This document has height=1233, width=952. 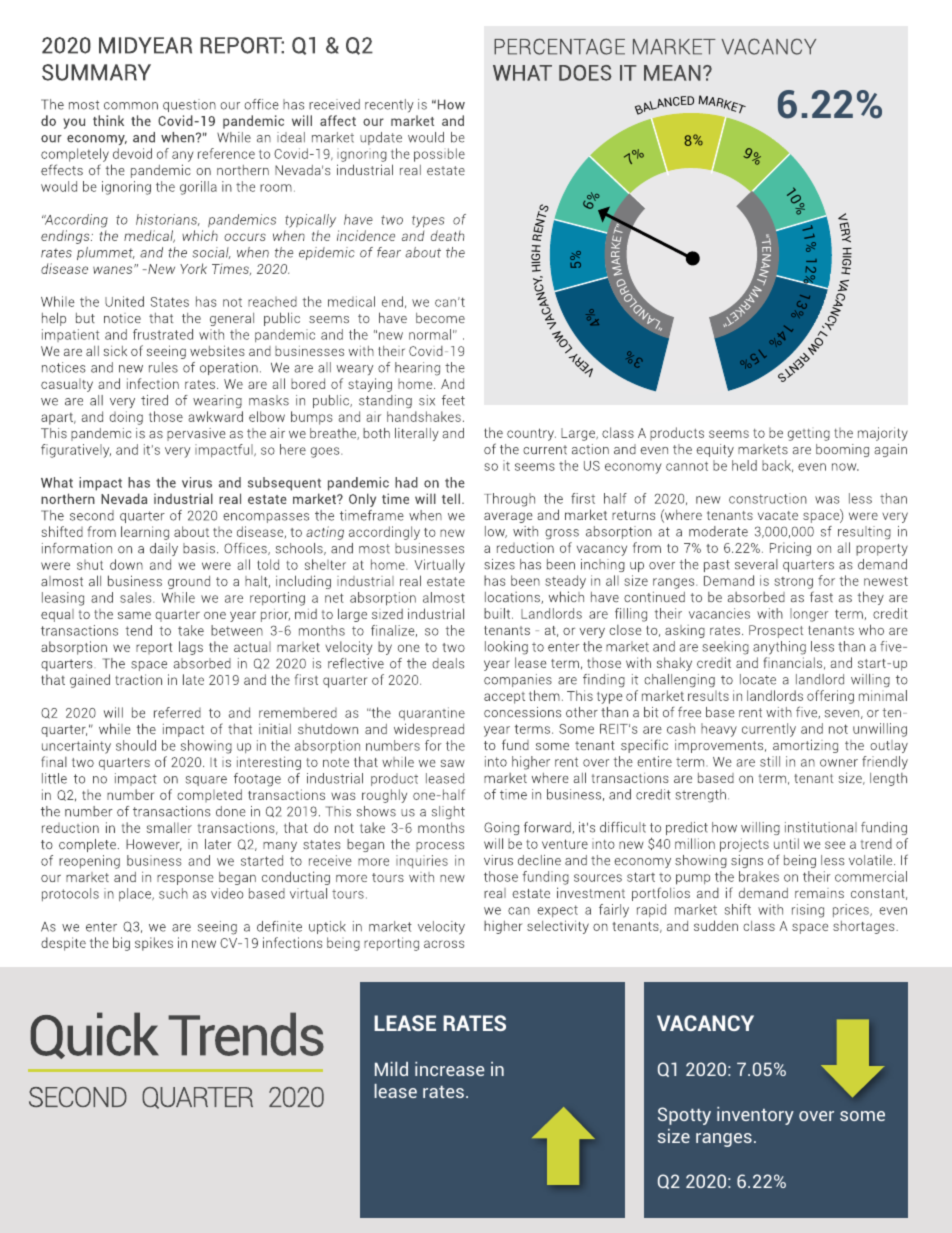 I want to click on Quick, so click(x=94, y=1035).
